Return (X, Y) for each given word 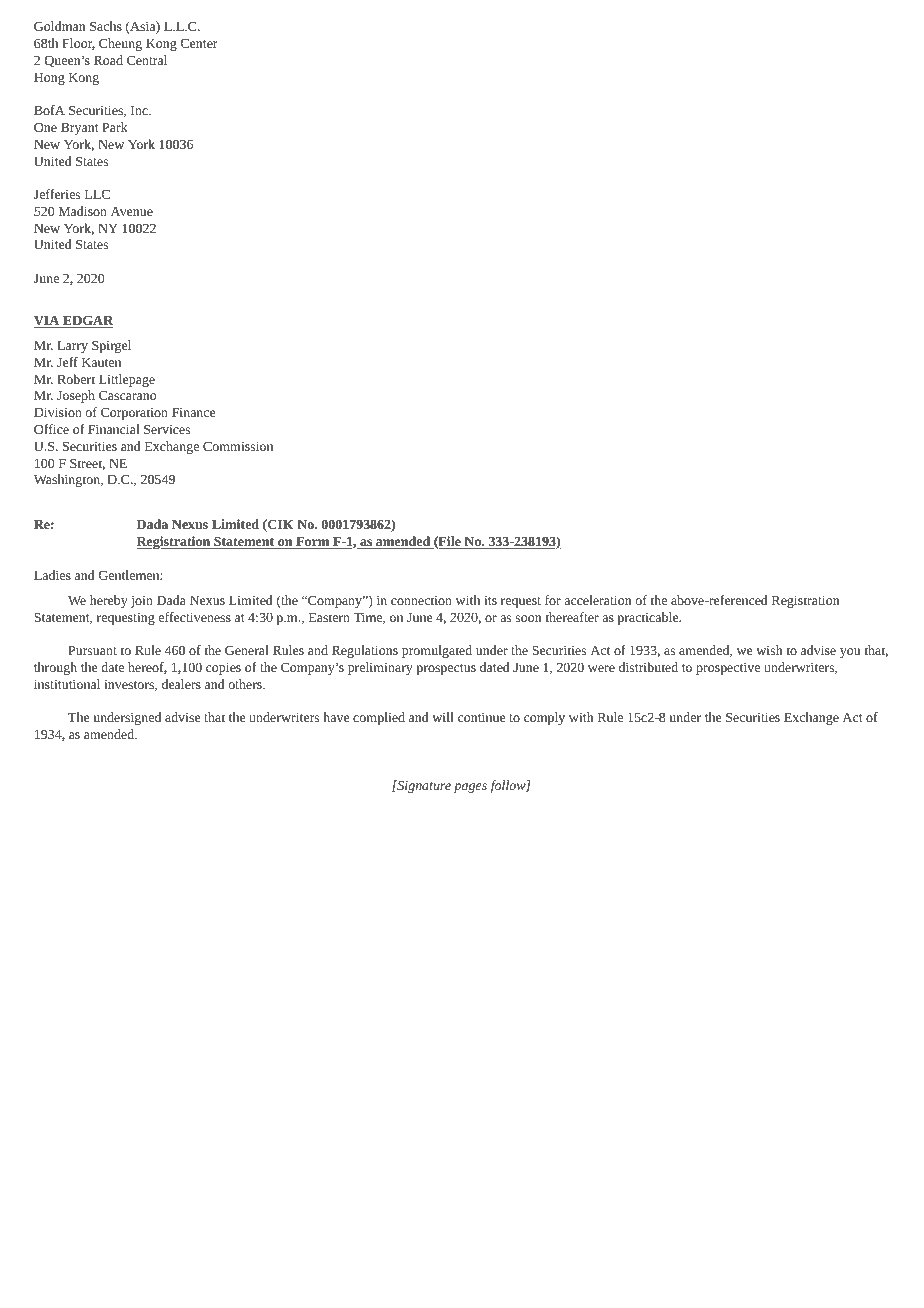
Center (199, 43)
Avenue (132, 211)
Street (87, 464)
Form (313, 543)
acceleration (597, 600)
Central (147, 60)
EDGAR (87, 321)
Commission (238, 446)
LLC (97, 194)
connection (421, 600)
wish (769, 650)
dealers (181, 684)
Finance (193, 412)
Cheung (120, 44)
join (142, 602)
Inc (140, 110)
